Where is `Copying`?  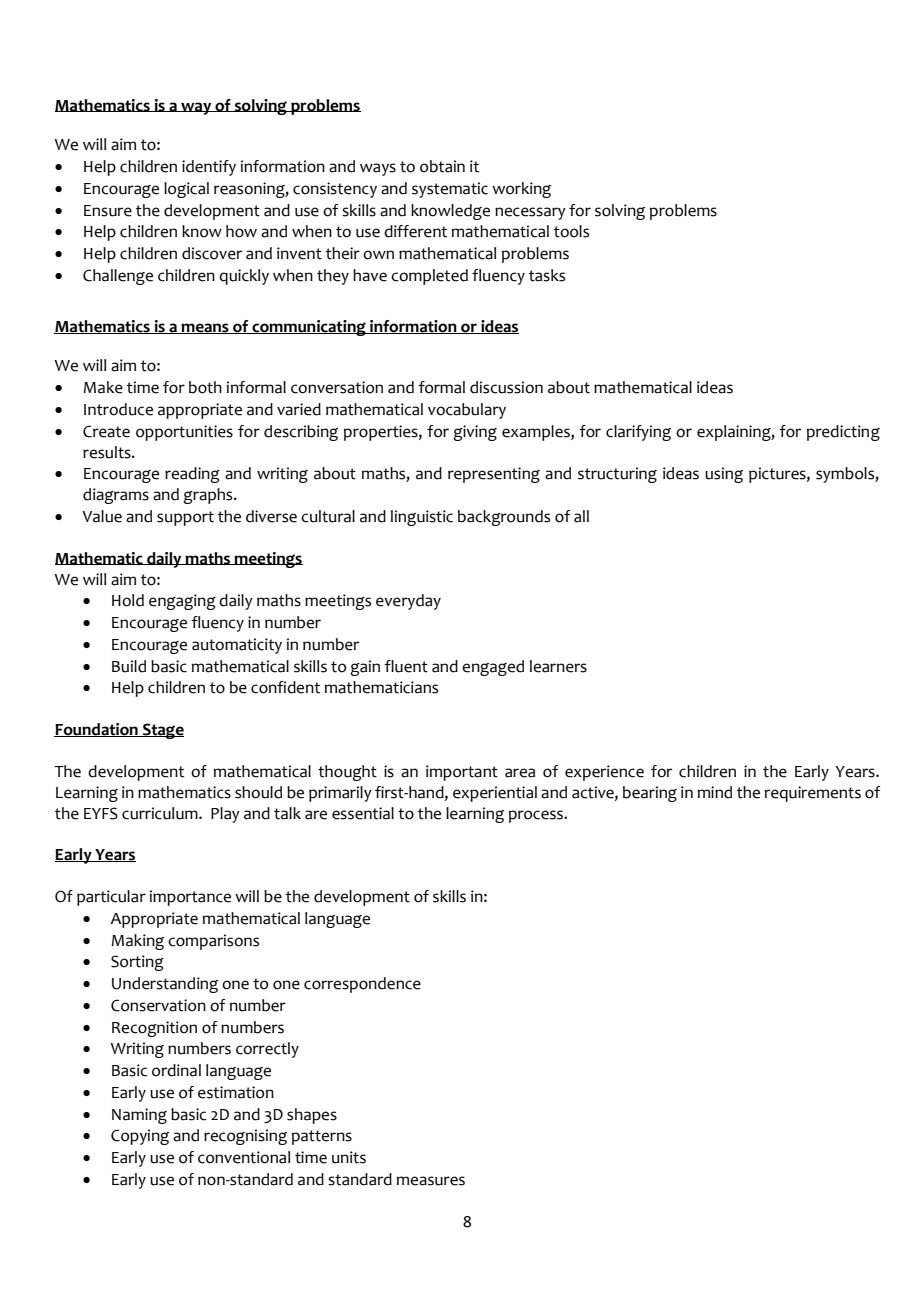 Copying is located at coordinates (140, 1137).
